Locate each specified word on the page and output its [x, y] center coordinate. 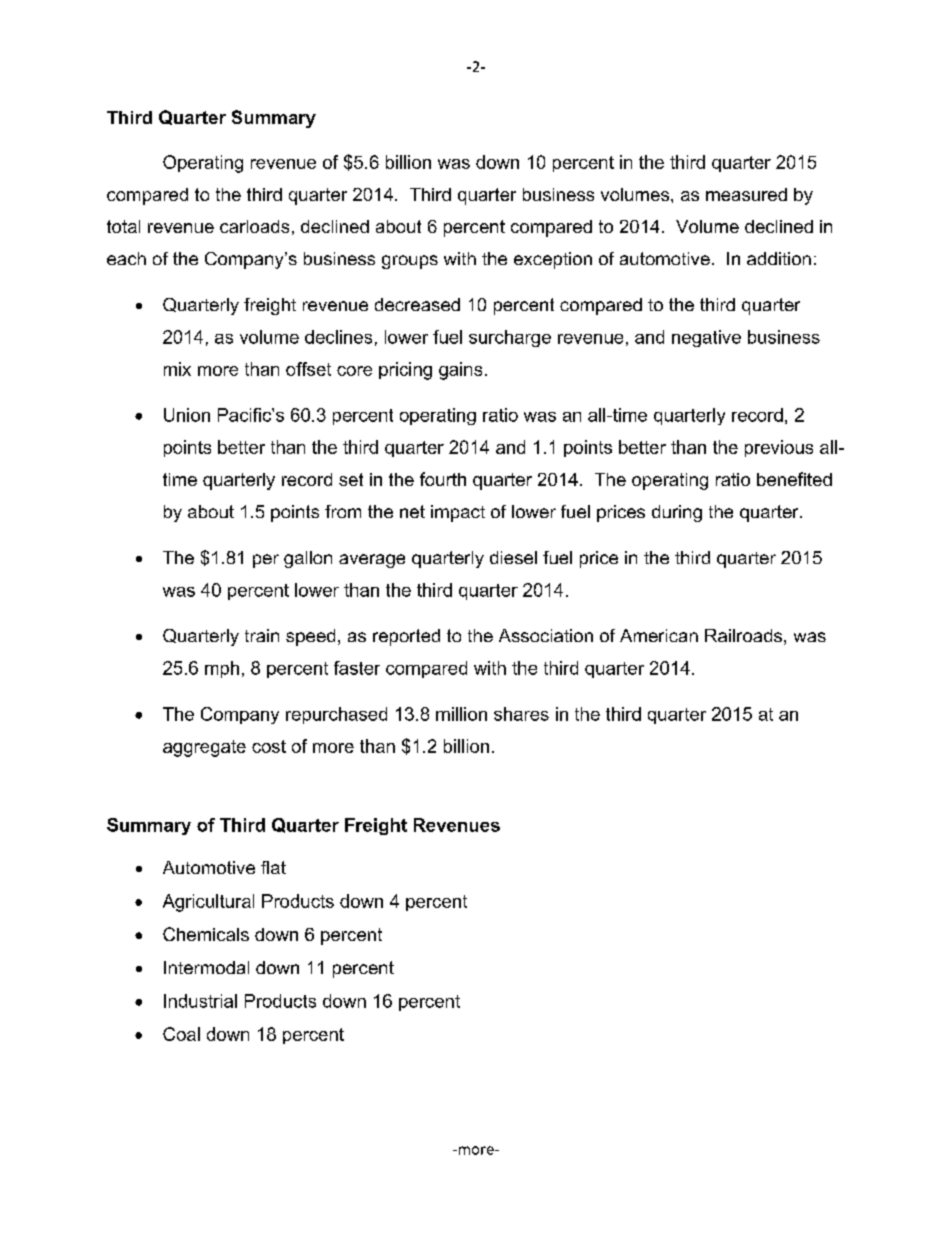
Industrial [200, 1001]
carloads [254, 226]
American [659, 635]
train [262, 635]
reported [406, 637]
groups [410, 262]
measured [746, 194]
